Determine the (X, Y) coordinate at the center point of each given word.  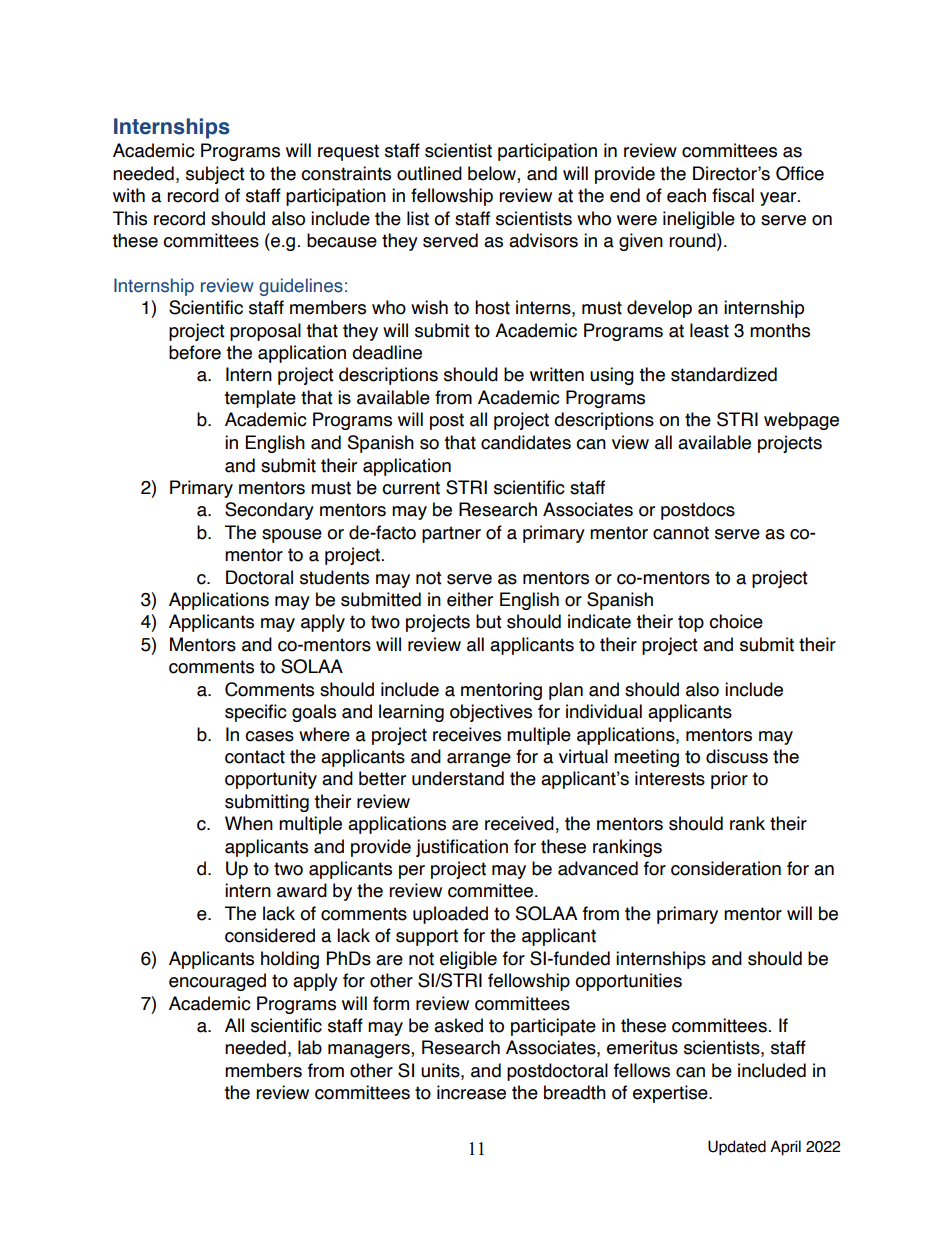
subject (215, 175)
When (249, 823)
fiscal (733, 195)
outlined (429, 173)
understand (458, 778)
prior (729, 780)
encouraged (217, 982)
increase (471, 1092)
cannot (681, 533)
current (411, 488)
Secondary (269, 511)
